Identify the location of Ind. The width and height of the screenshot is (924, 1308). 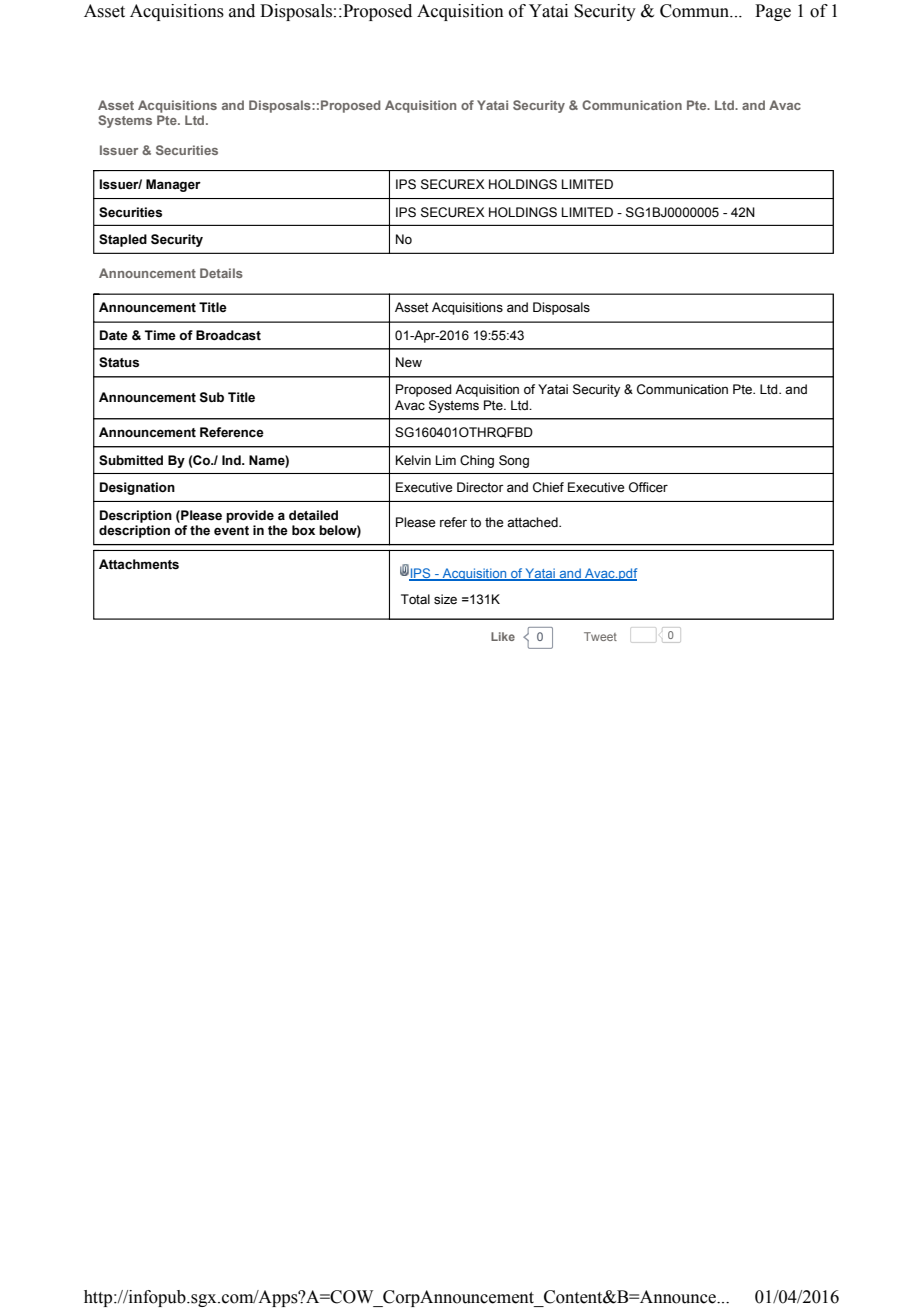
(232, 460).
